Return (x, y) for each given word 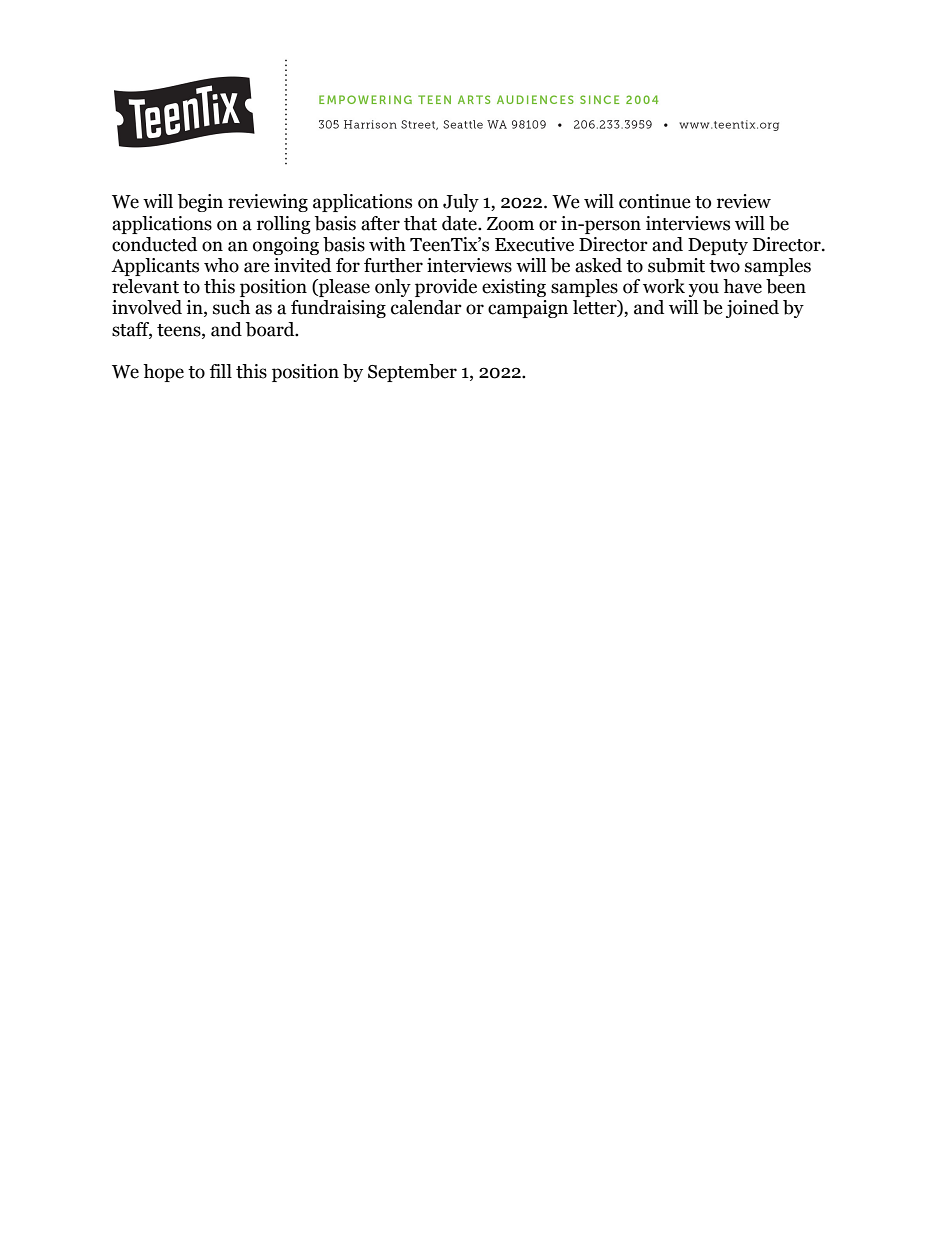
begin (200, 203)
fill (221, 371)
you (704, 290)
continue (655, 201)
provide (446, 288)
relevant (145, 286)
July (461, 203)
